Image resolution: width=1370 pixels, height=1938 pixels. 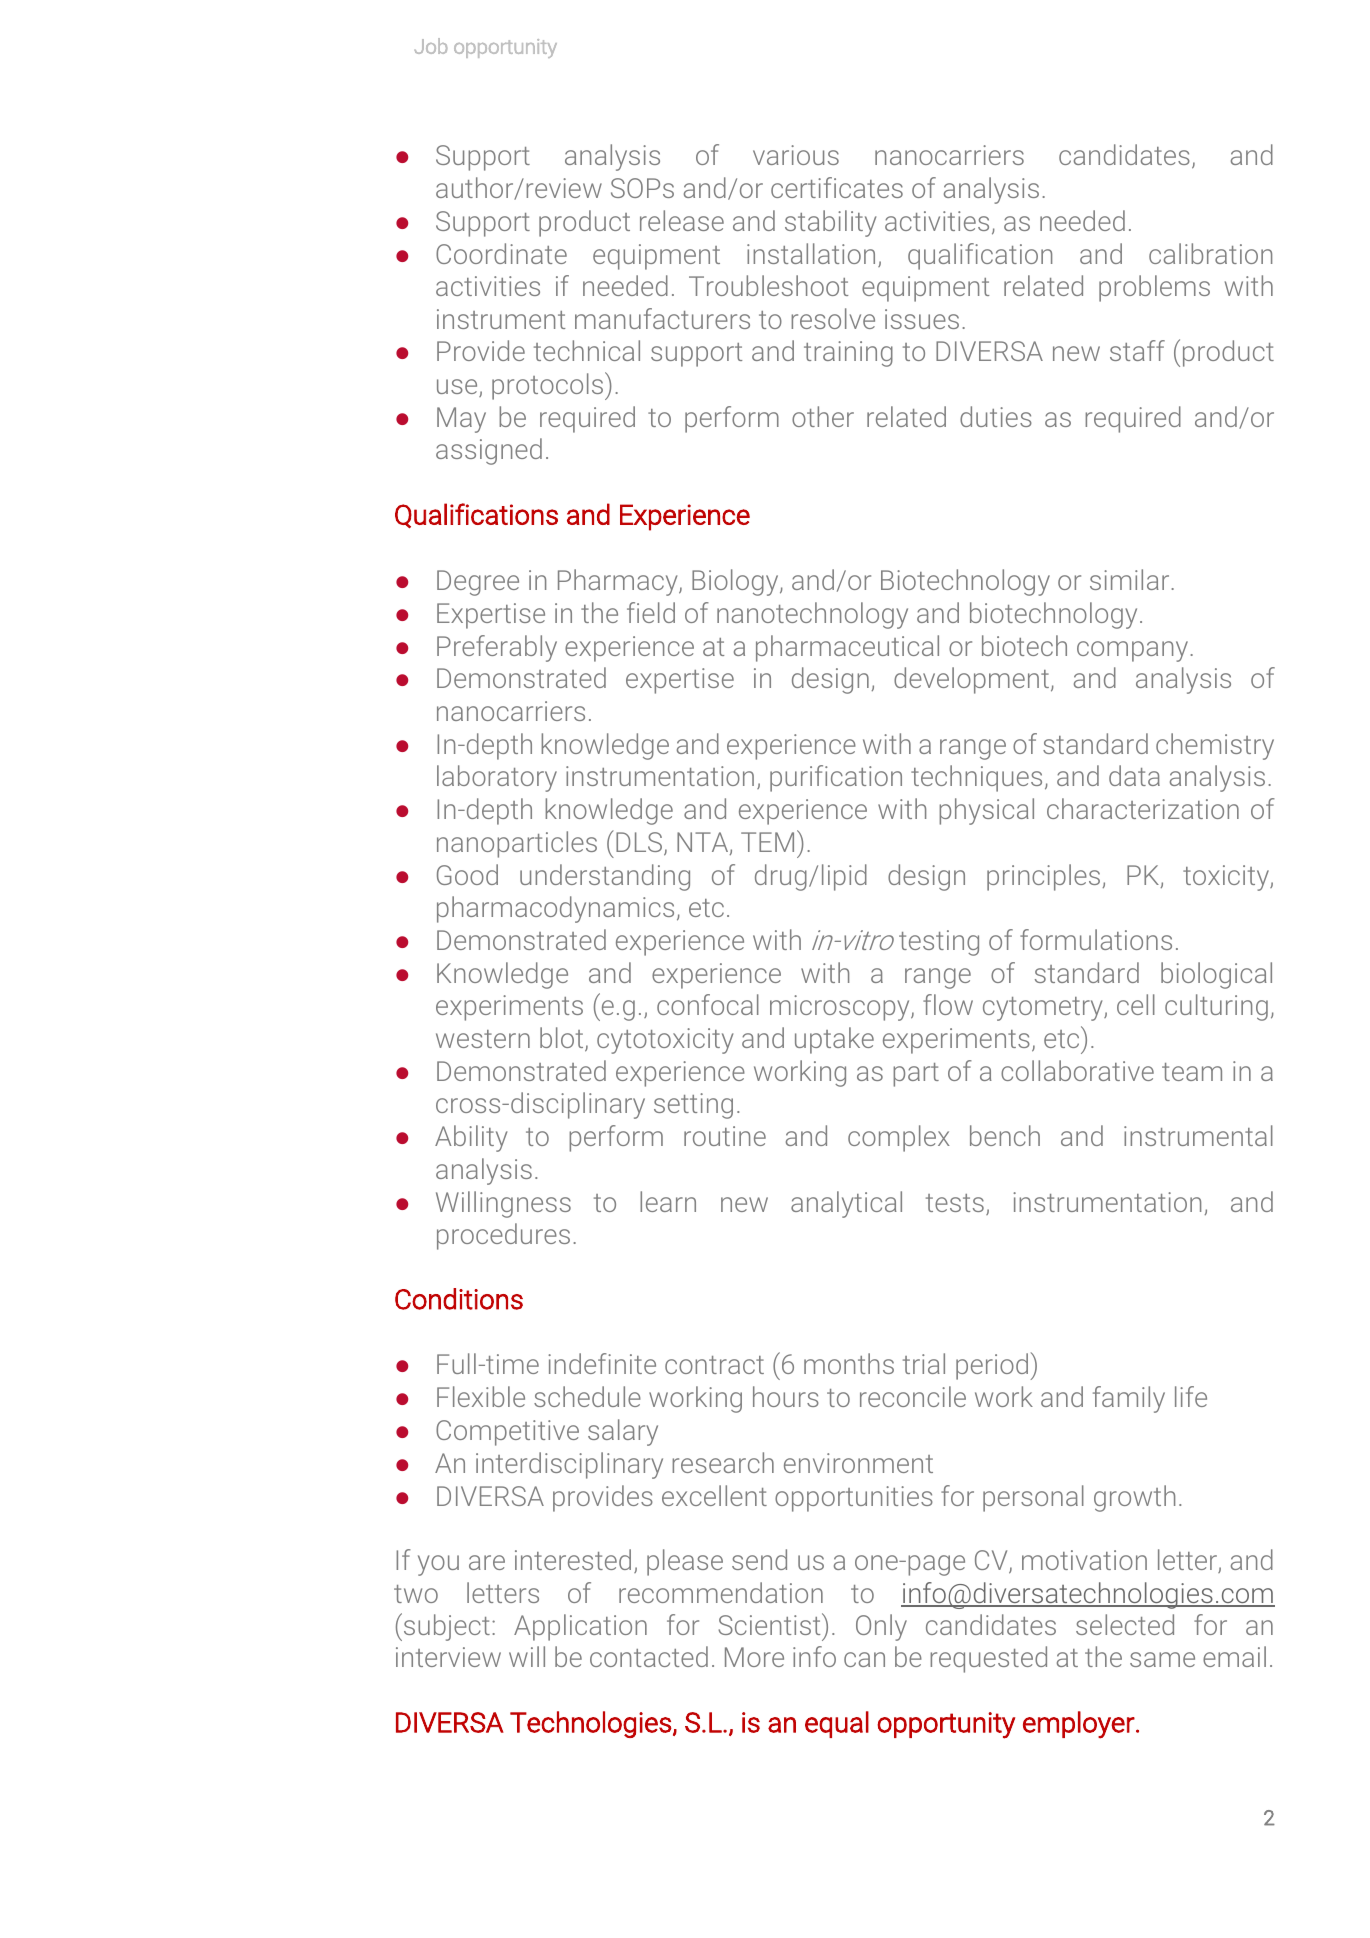 I want to click on interview, so click(x=448, y=1657).
